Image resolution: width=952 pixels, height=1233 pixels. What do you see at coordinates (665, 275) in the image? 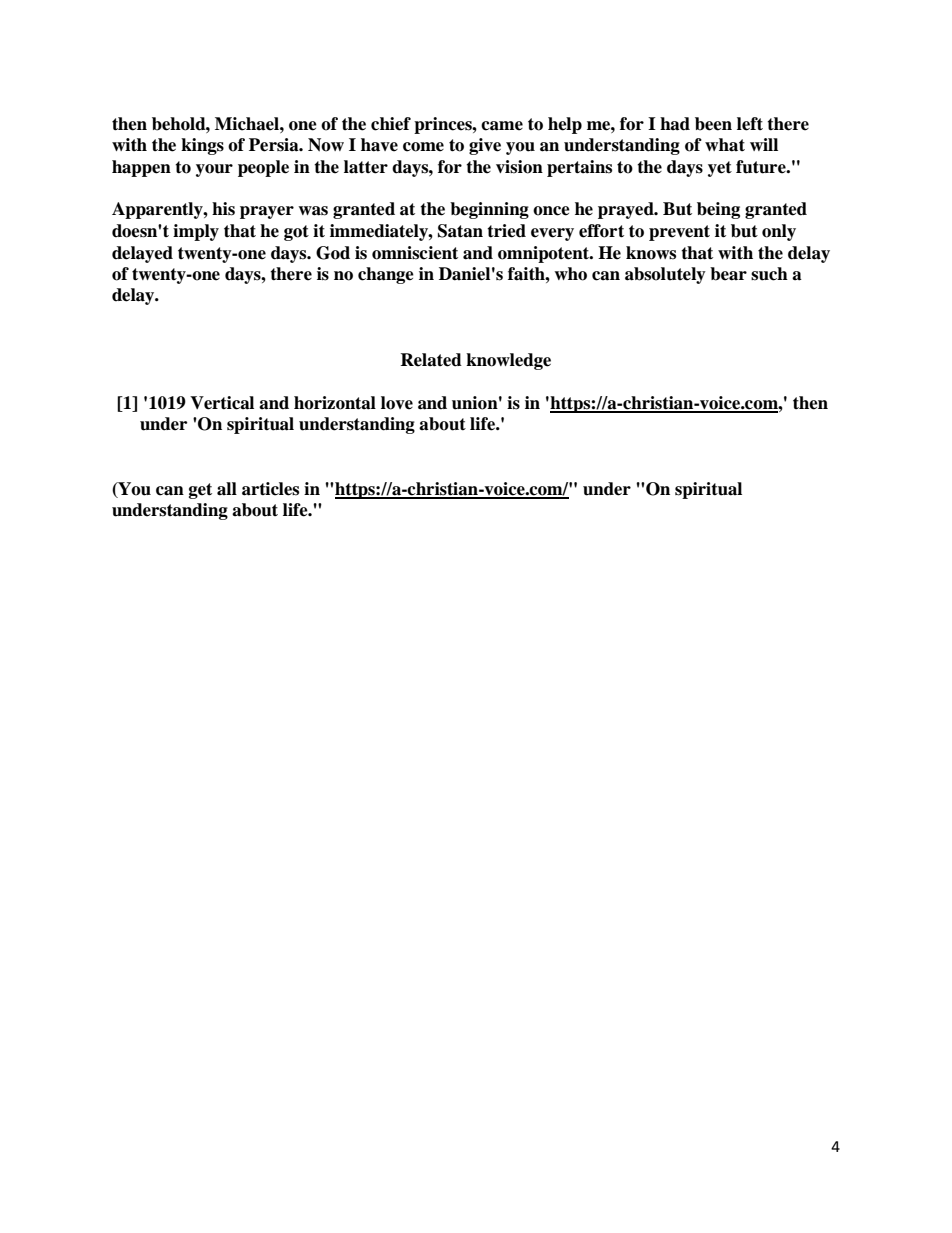
I see `absolutely` at bounding box center [665, 275].
